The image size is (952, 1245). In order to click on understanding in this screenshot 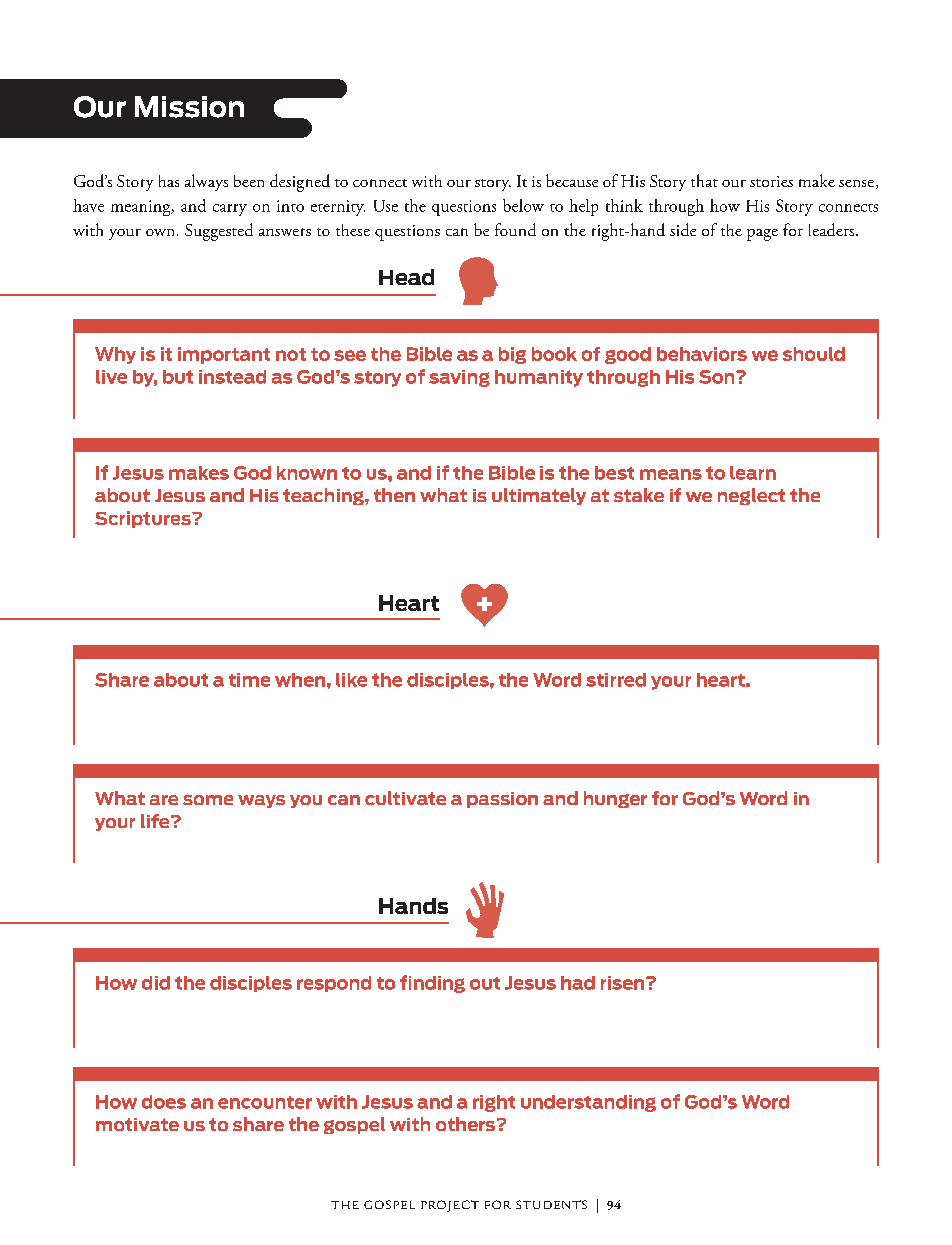, I will do `click(588, 1103)`.
